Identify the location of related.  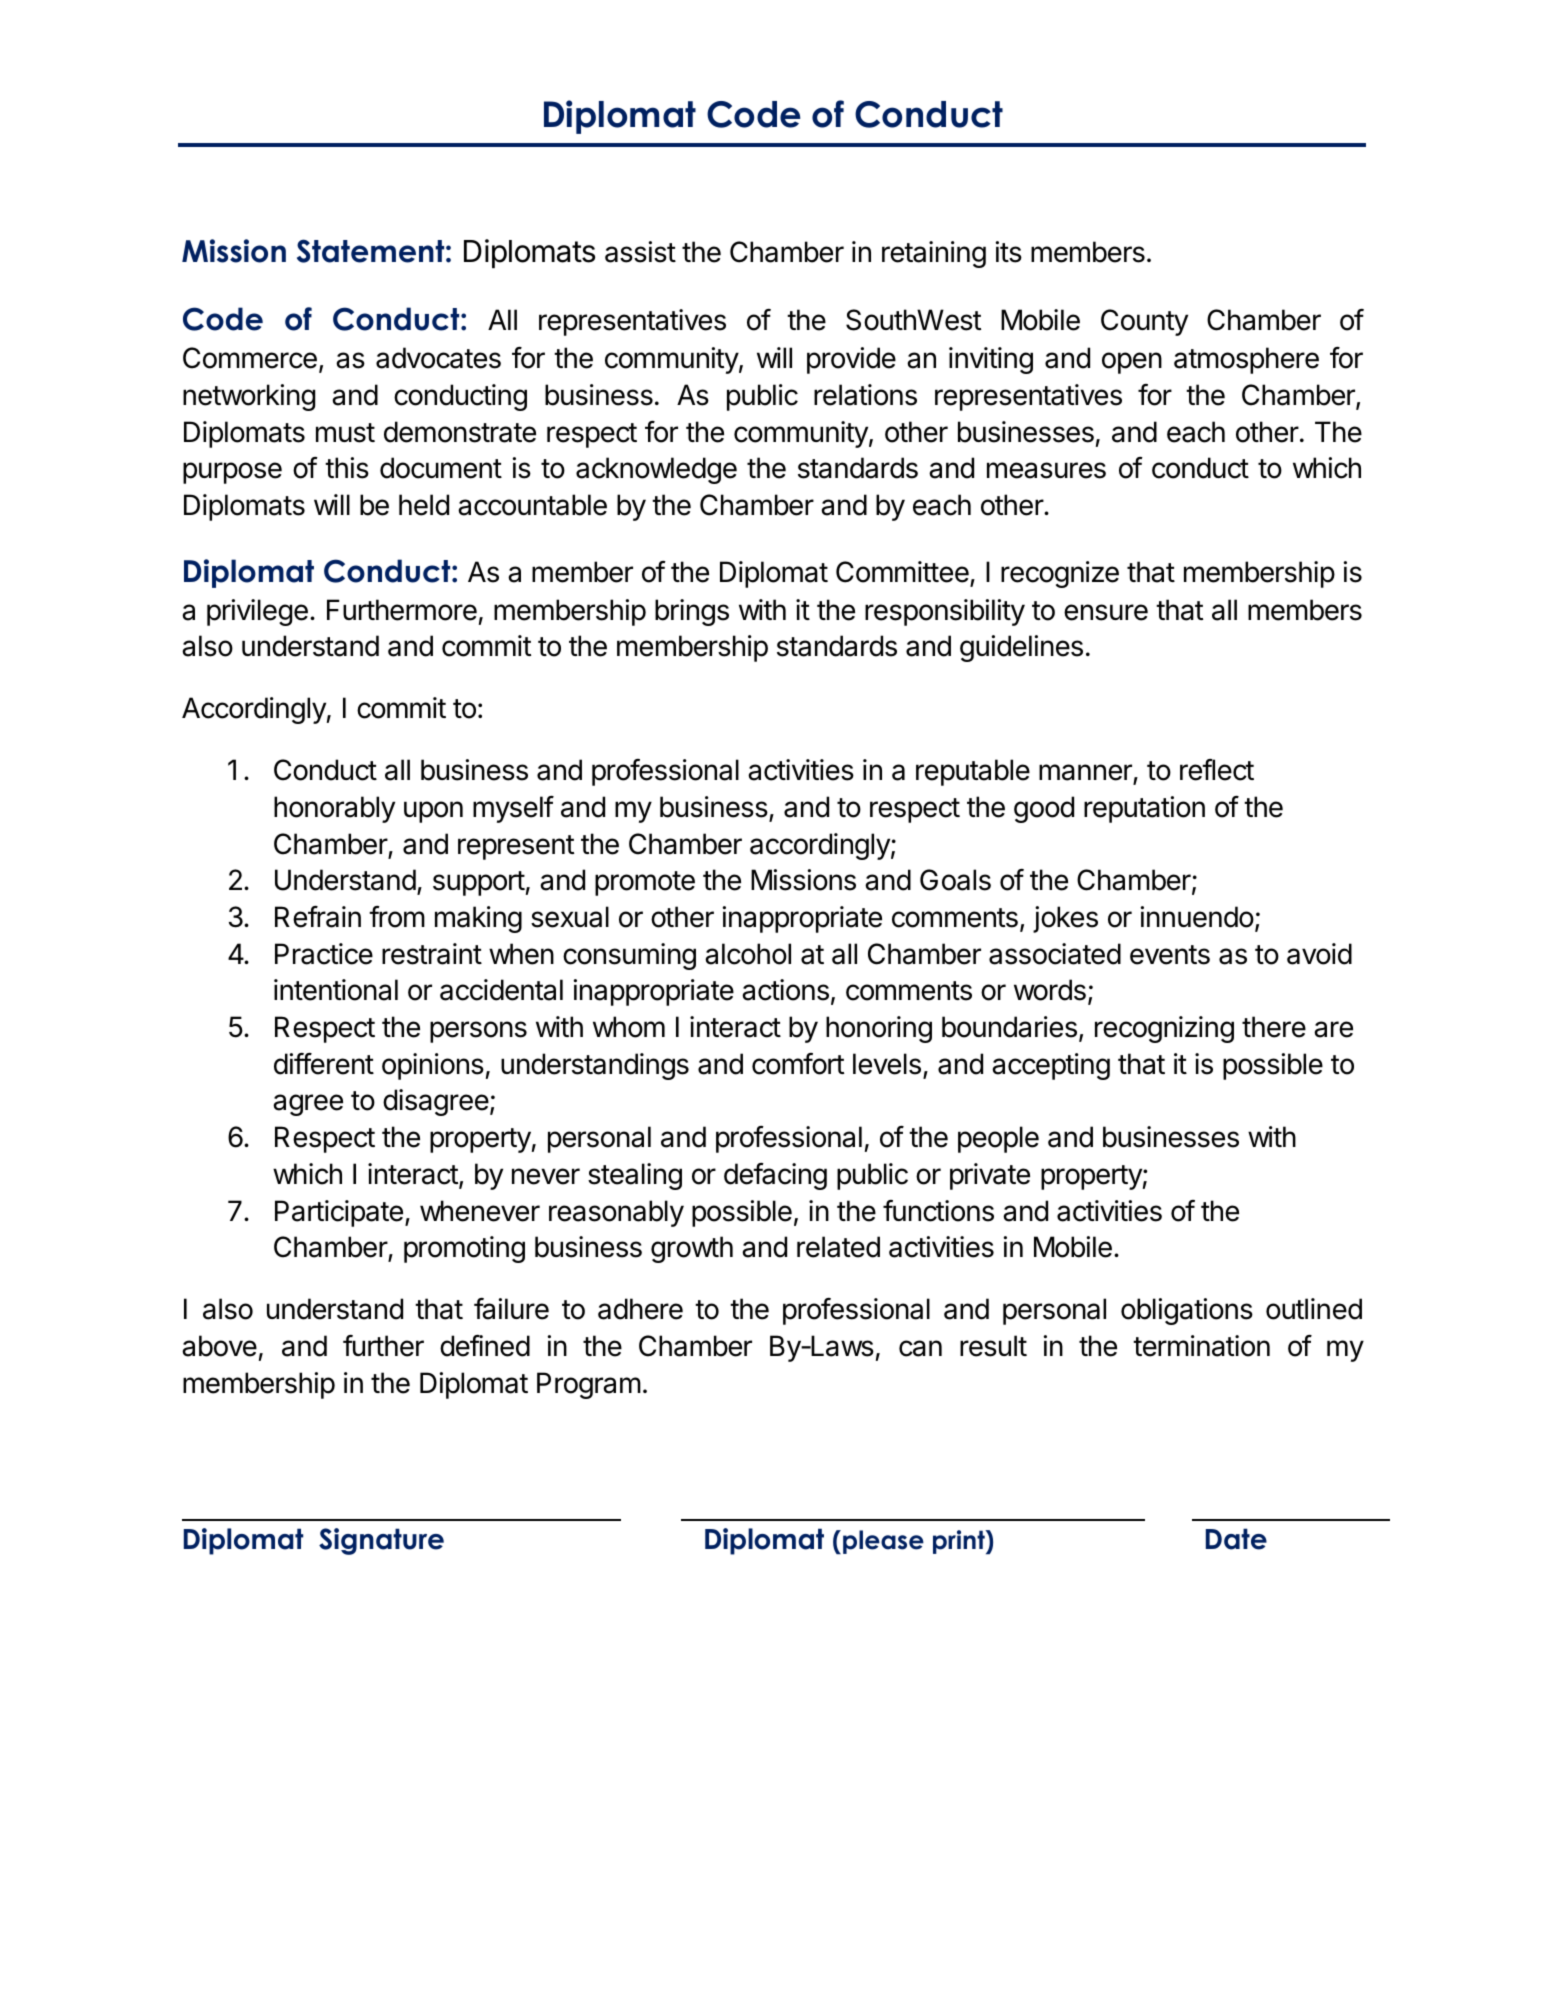
(838, 1247).
